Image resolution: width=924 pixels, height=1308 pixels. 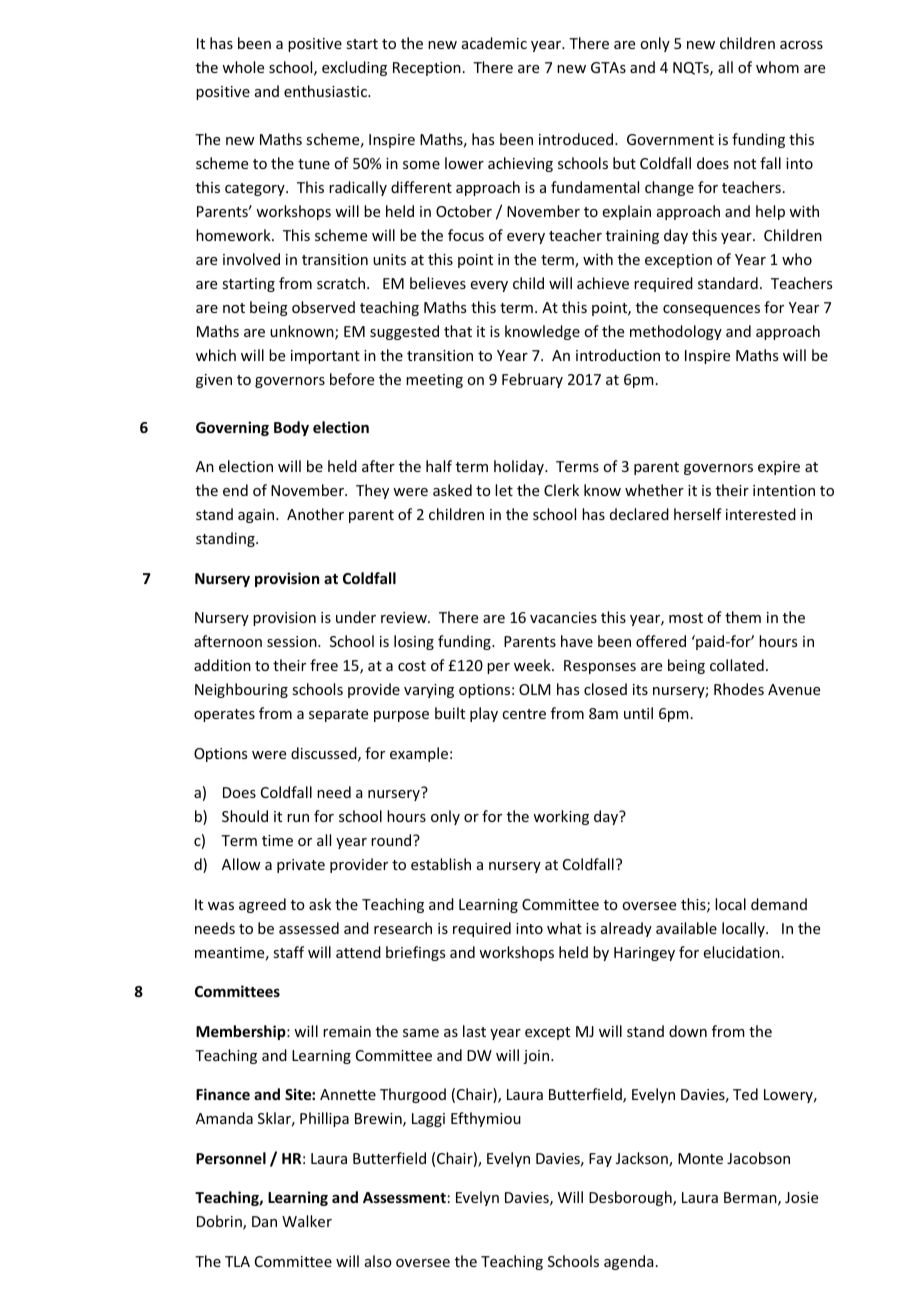 What do you see at coordinates (777, 67) in the document?
I see `whom` at bounding box center [777, 67].
